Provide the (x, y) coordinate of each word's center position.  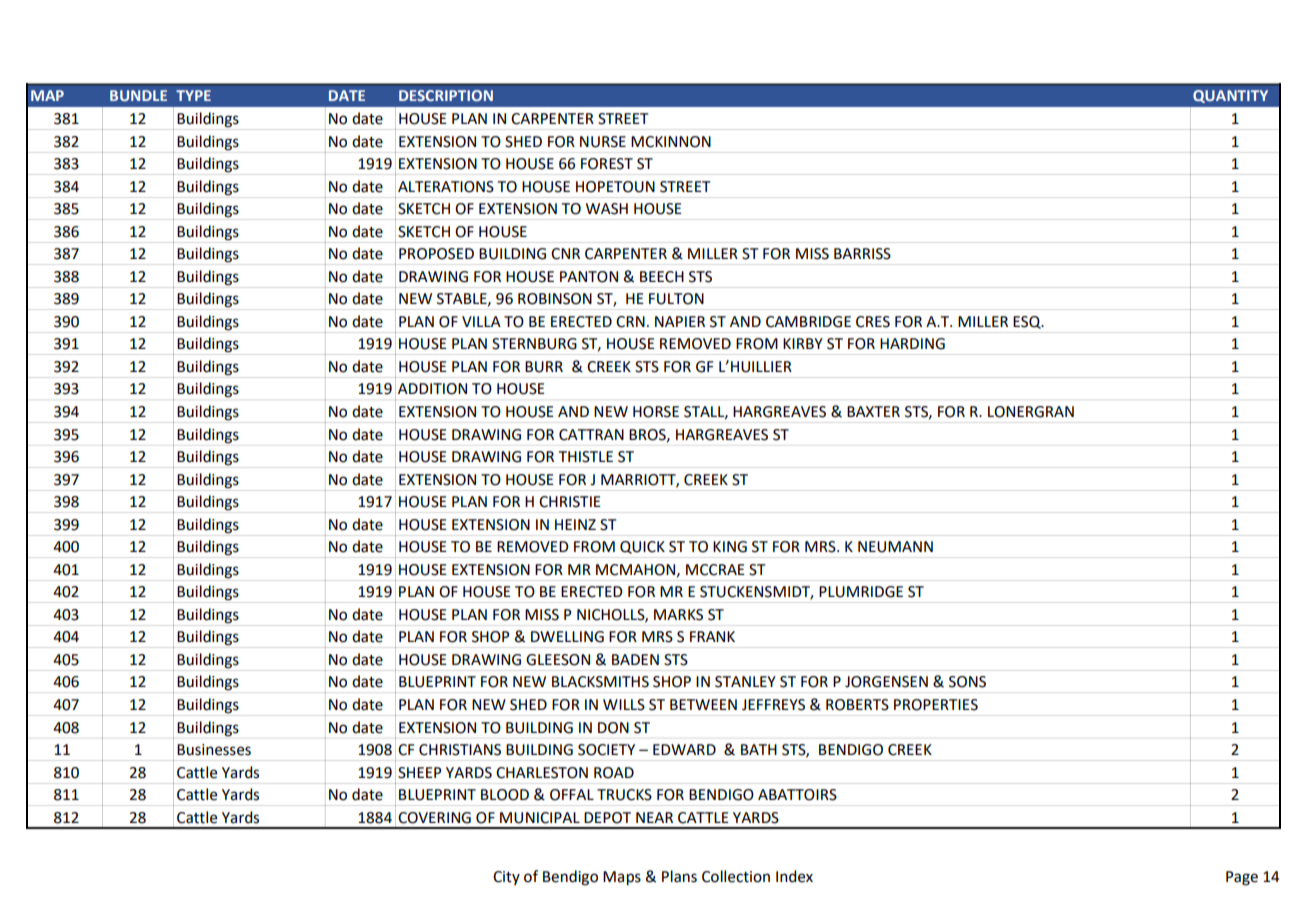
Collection (736, 876)
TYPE (193, 95)
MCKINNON (671, 142)
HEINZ (575, 524)
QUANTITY (1230, 96)
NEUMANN (895, 547)
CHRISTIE (570, 502)
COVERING (434, 818)
